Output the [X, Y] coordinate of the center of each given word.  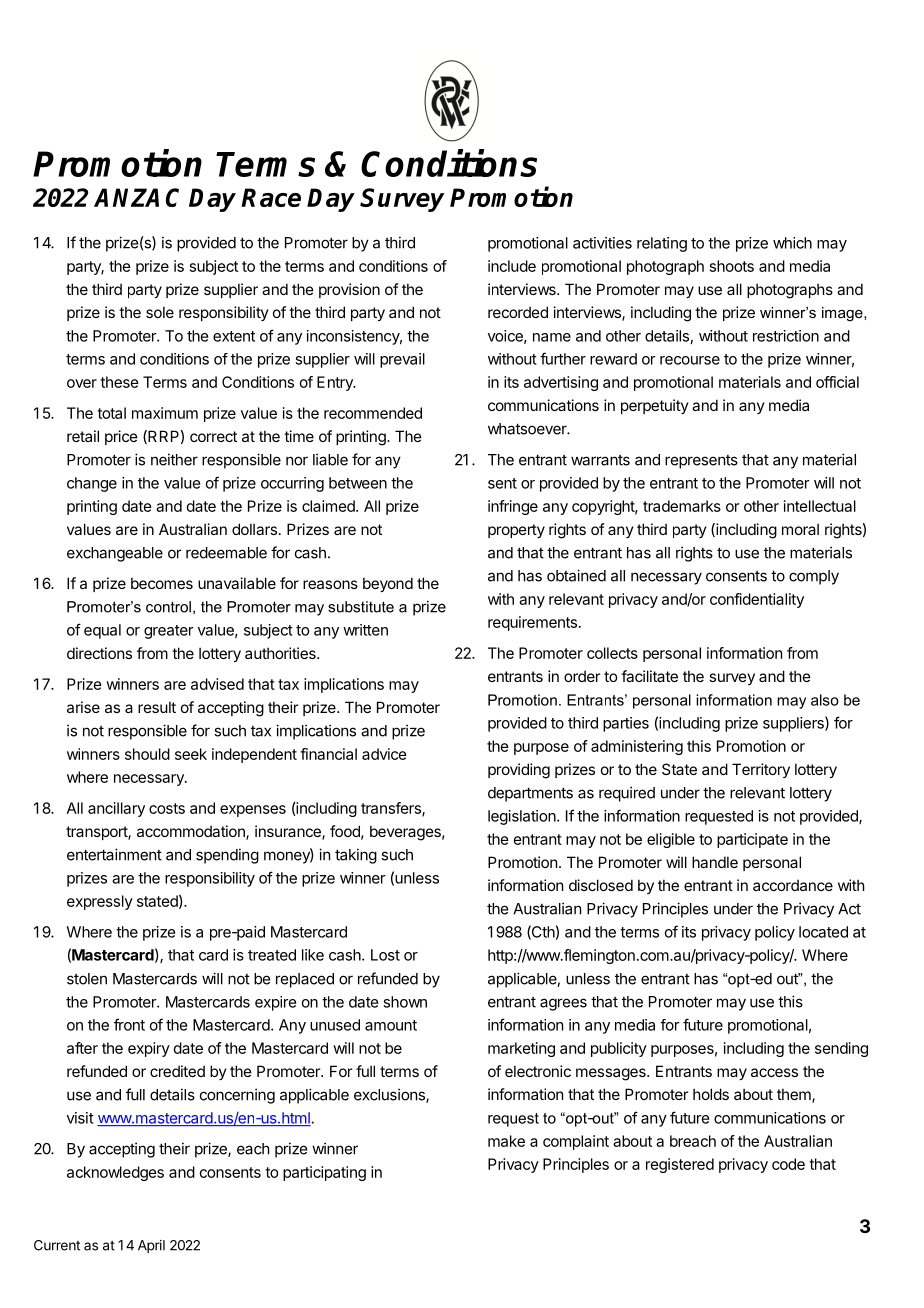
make [506, 1141]
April [151, 1246]
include [512, 266]
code [788, 1164]
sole [160, 312]
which [792, 243]
